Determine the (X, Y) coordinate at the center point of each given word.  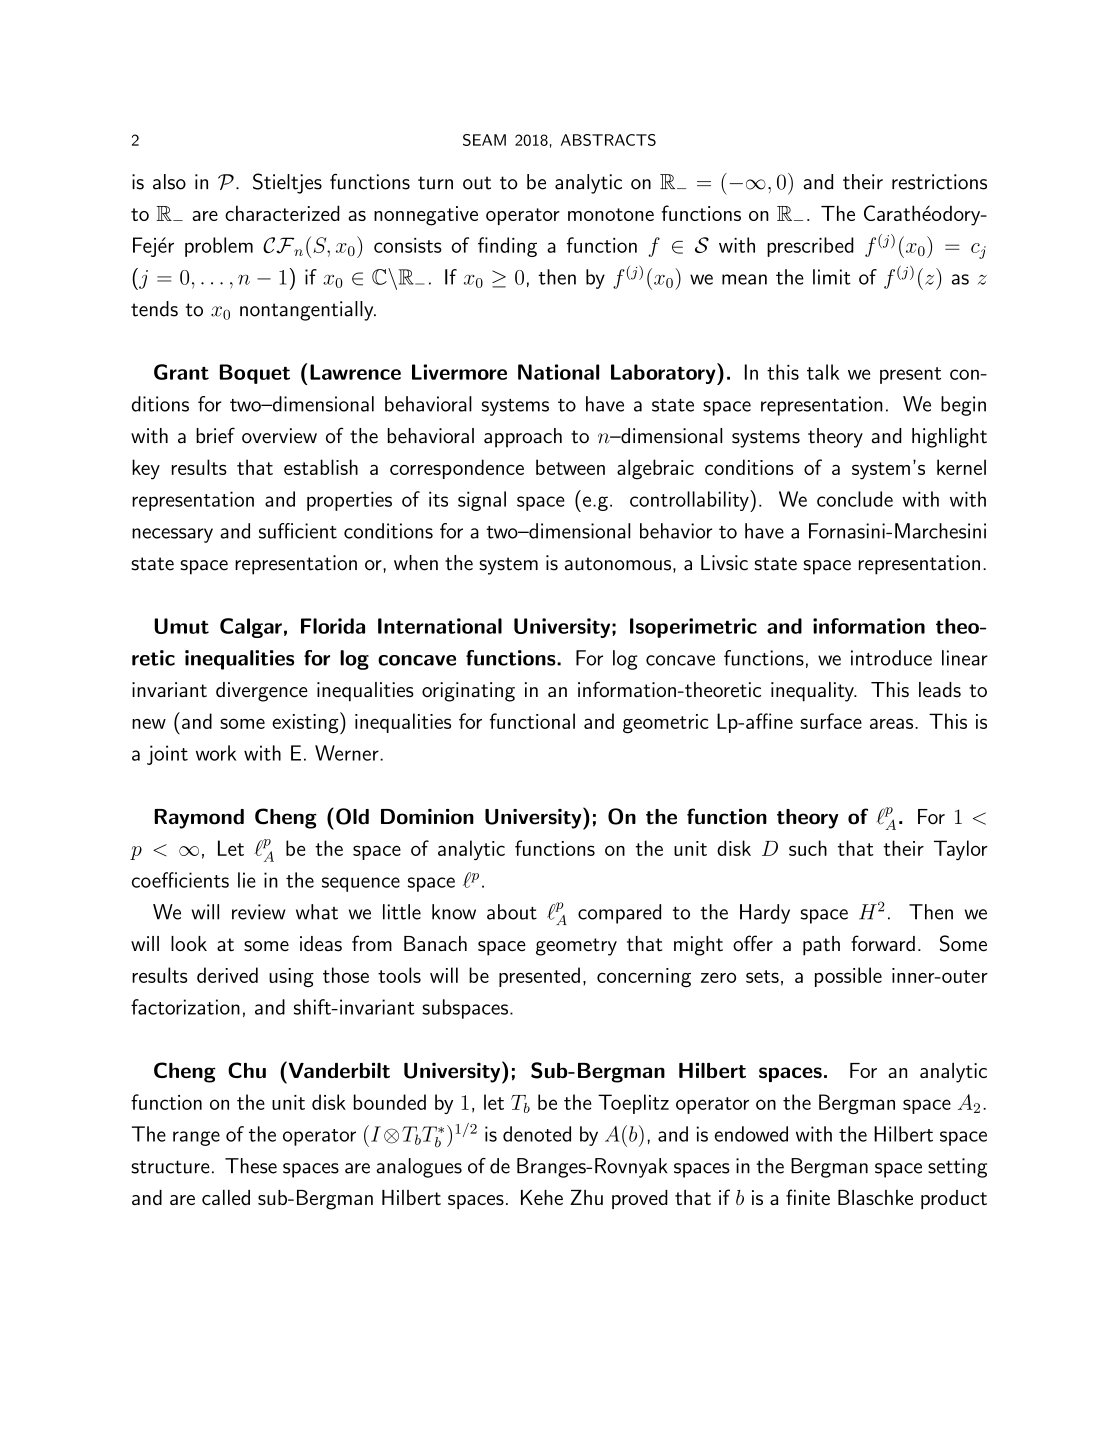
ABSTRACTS (608, 140)
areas (891, 723)
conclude (855, 499)
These (251, 1166)
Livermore (459, 372)
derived (227, 975)
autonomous (618, 564)
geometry (576, 947)
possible (848, 977)
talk (823, 372)
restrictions (939, 182)
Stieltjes (287, 183)
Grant (181, 372)
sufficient (298, 531)
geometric (666, 724)
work (216, 753)
